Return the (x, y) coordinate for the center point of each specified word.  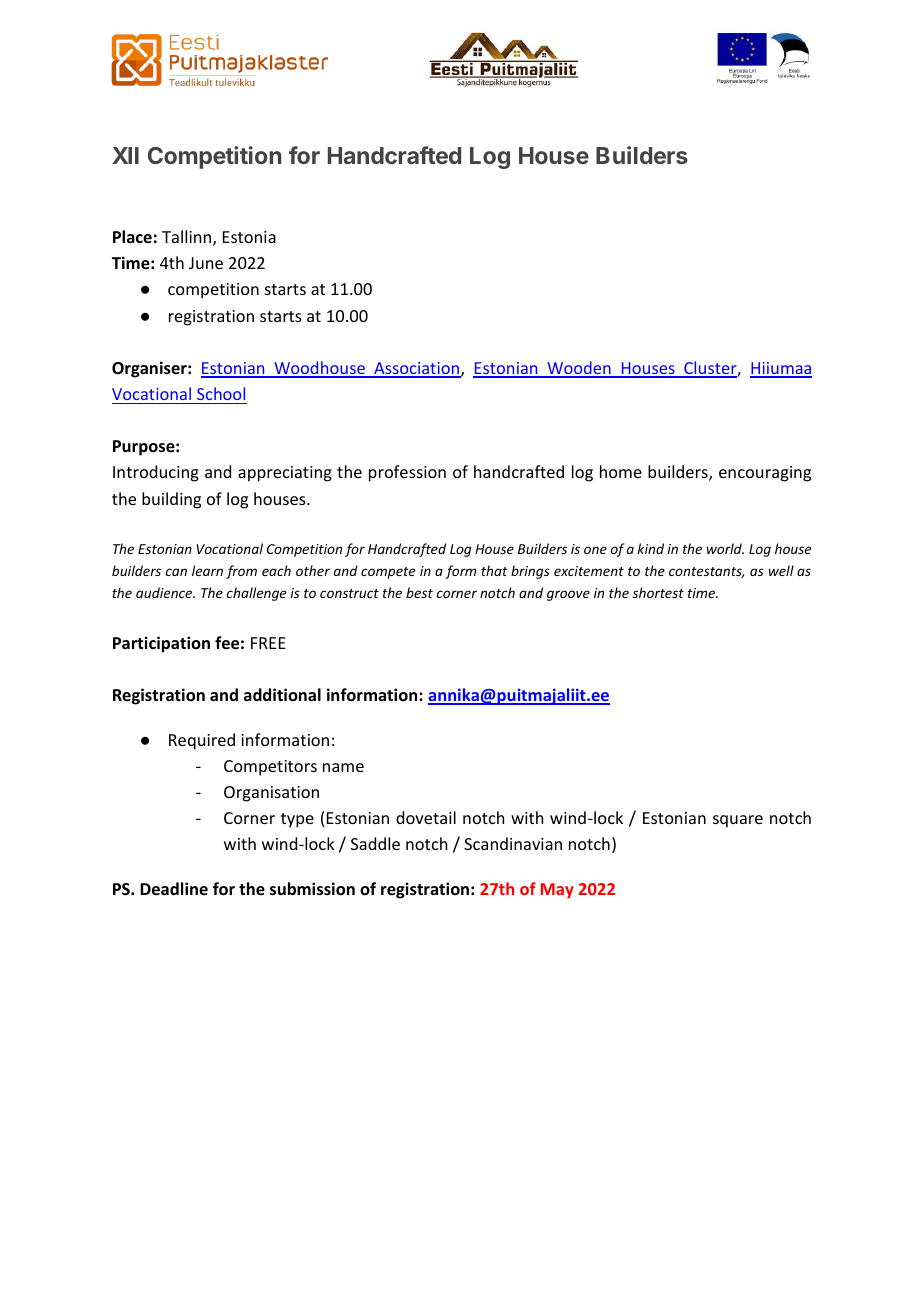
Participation (161, 644)
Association (417, 369)
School (221, 393)
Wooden (579, 369)
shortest (658, 592)
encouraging (765, 474)
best (419, 592)
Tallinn (188, 238)
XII (125, 155)
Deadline (174, 889)
